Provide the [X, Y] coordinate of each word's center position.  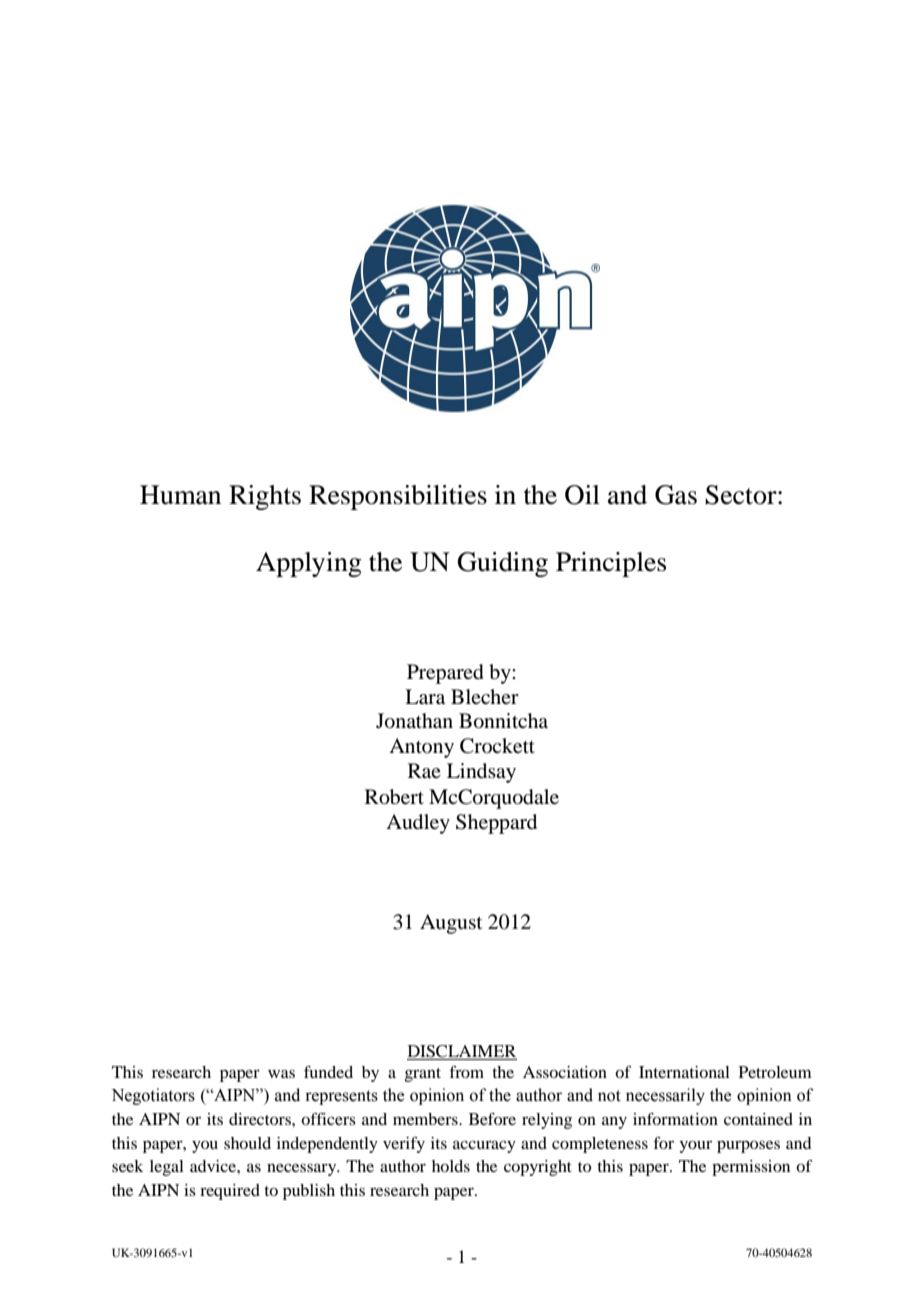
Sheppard [496, 824]
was [281, 1073]
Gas [676, 495]
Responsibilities [398, 497]
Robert [394, 797]
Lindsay [481, 773]
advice [214, 1166]
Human [180, 495]
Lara [425, 697]
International [684, 1072]
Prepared [445, 674]
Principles [611, 564]
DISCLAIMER [462, 1052]
